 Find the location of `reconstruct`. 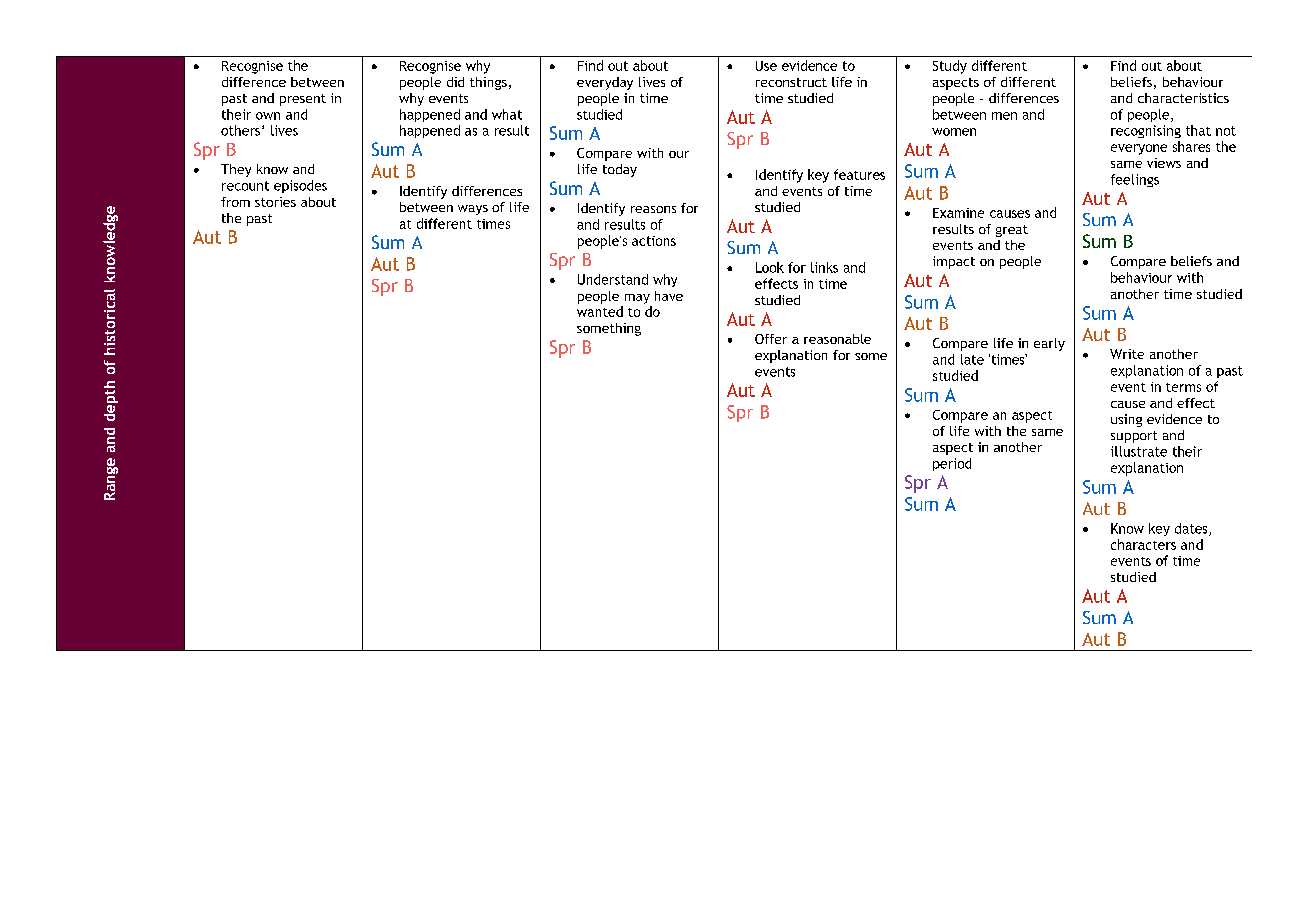

reconstruct is located at coordinates (791, 82).
